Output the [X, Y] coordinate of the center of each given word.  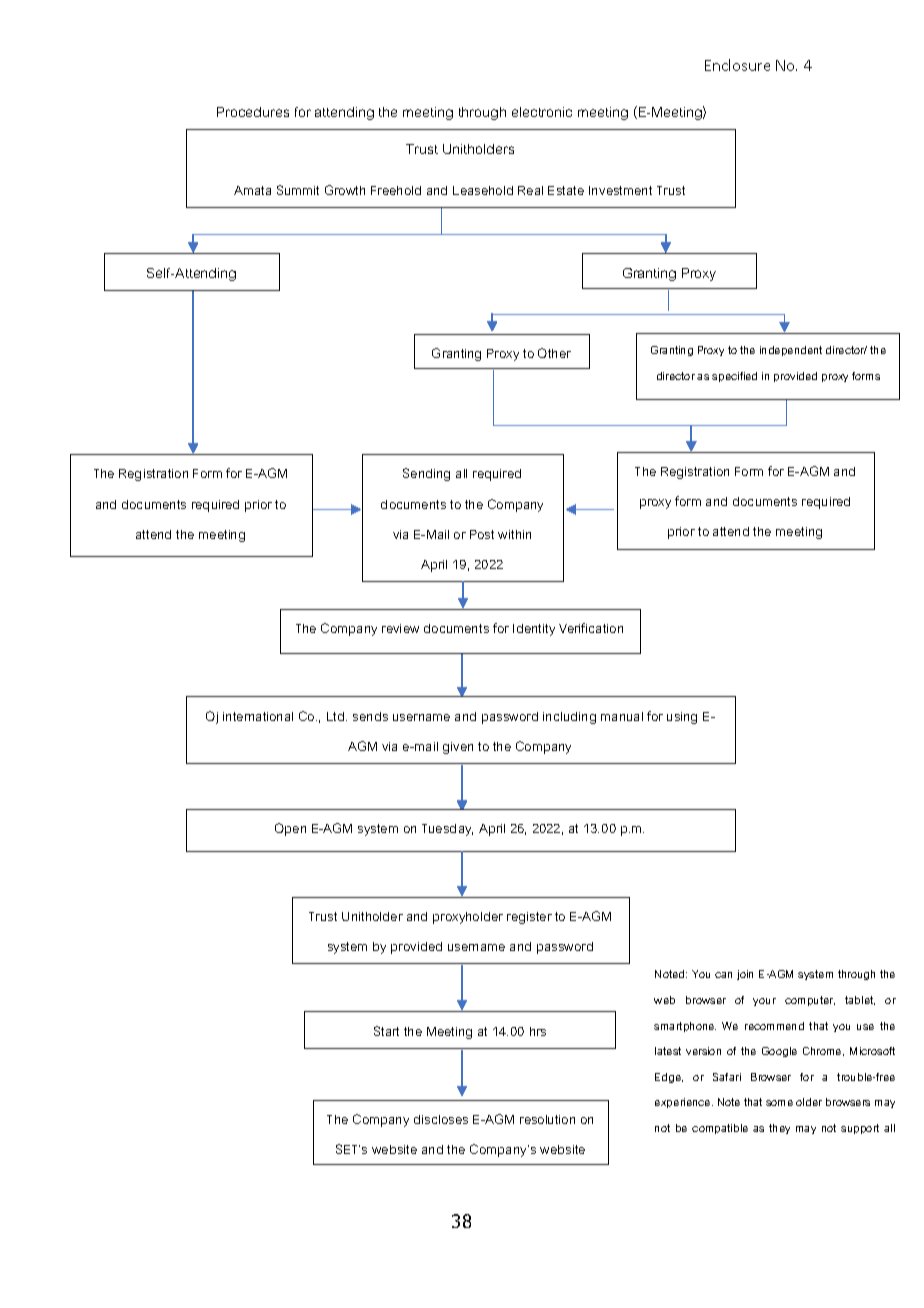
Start [386, 1031]
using [682, 718]
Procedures [253, 112]
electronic [542, 112]
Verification [591, 628]
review [400, 628]
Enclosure [737, 65]
